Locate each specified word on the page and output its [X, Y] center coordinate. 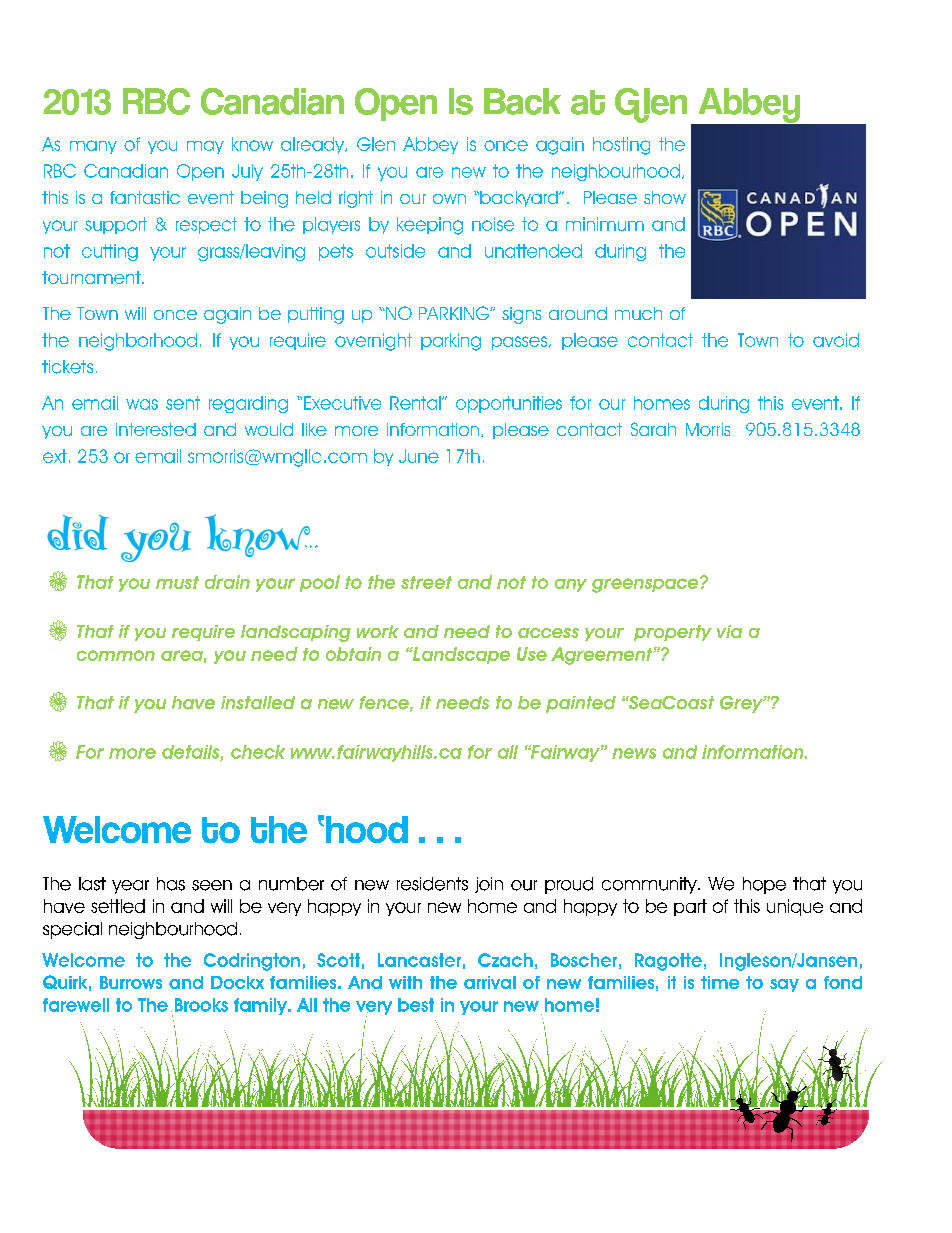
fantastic [145, 197]
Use [532, 654]
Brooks [201, 1005]
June [419, 456]
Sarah [653, 429]
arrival [490, 982]
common [116, 655]
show [665, 197]
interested [156, 429]
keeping [430, 226]
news [634, 753]
